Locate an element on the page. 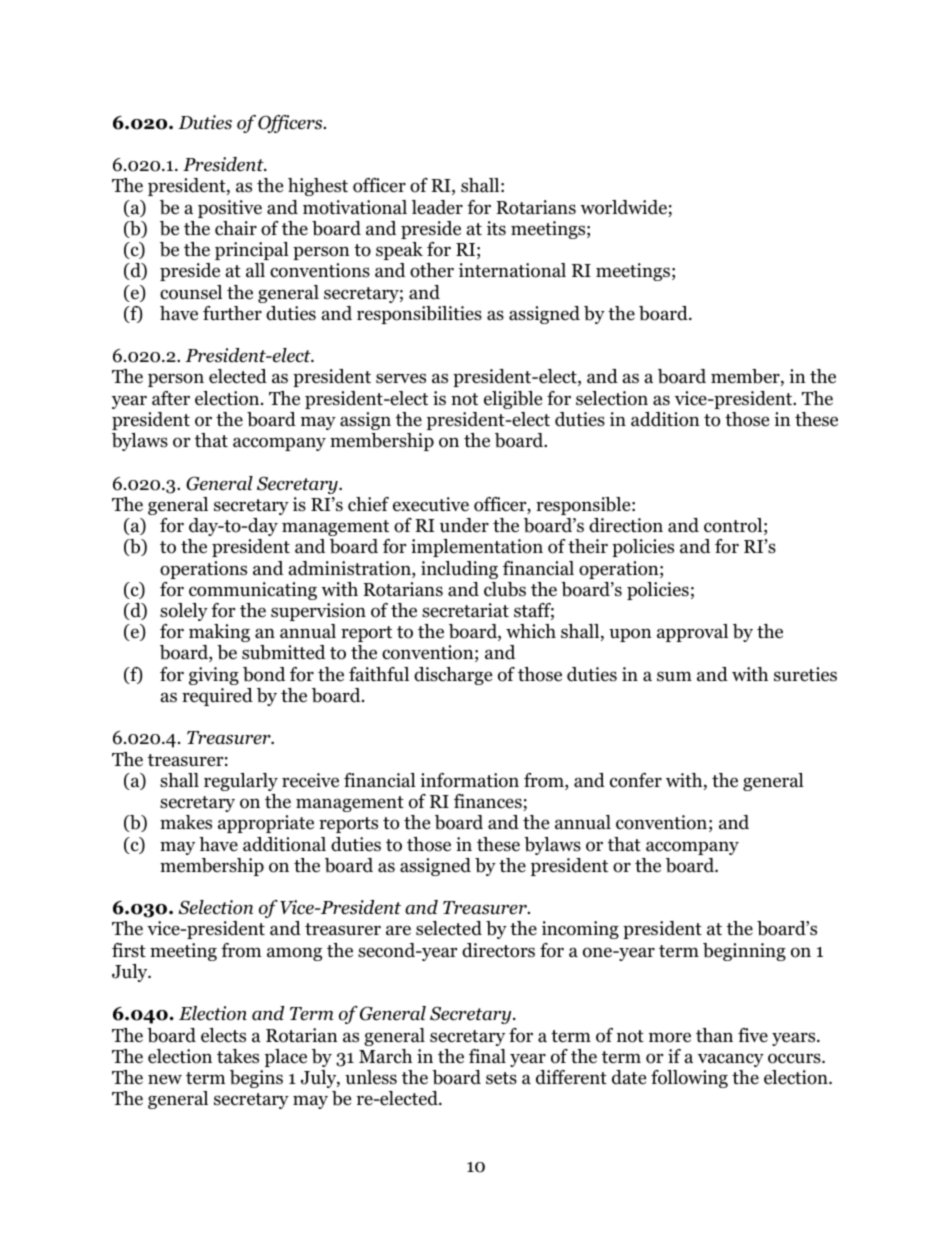 The image size is (952, 1233). leader is located at coordinates (437, 207).
